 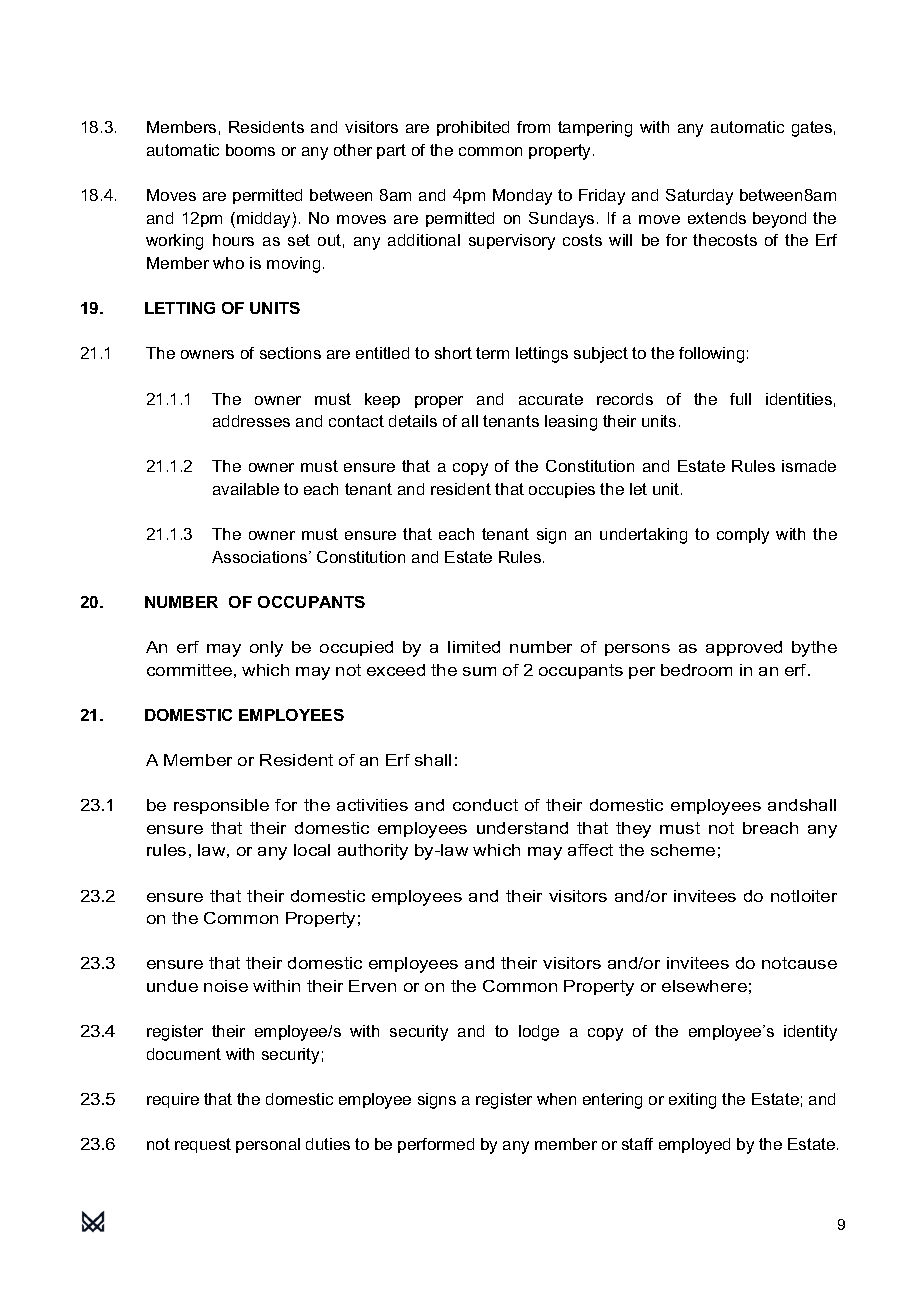 I want to click on prohibited, so click(x=473, y=128).
